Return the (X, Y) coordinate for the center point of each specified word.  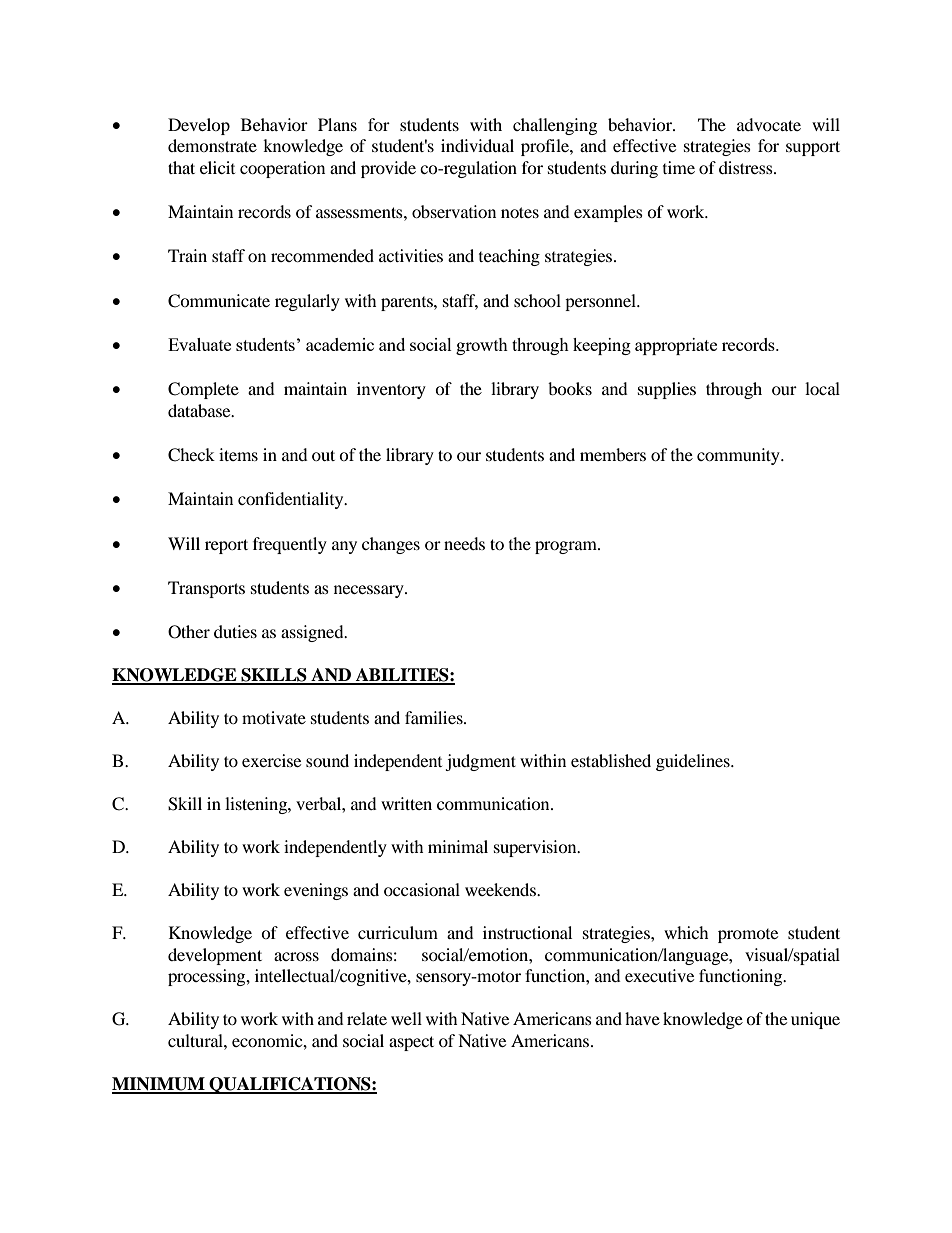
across (296, 956)
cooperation (282, 169)
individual (477, 145)
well (406, 1018)
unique (815, 1020)
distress (747, 167)
